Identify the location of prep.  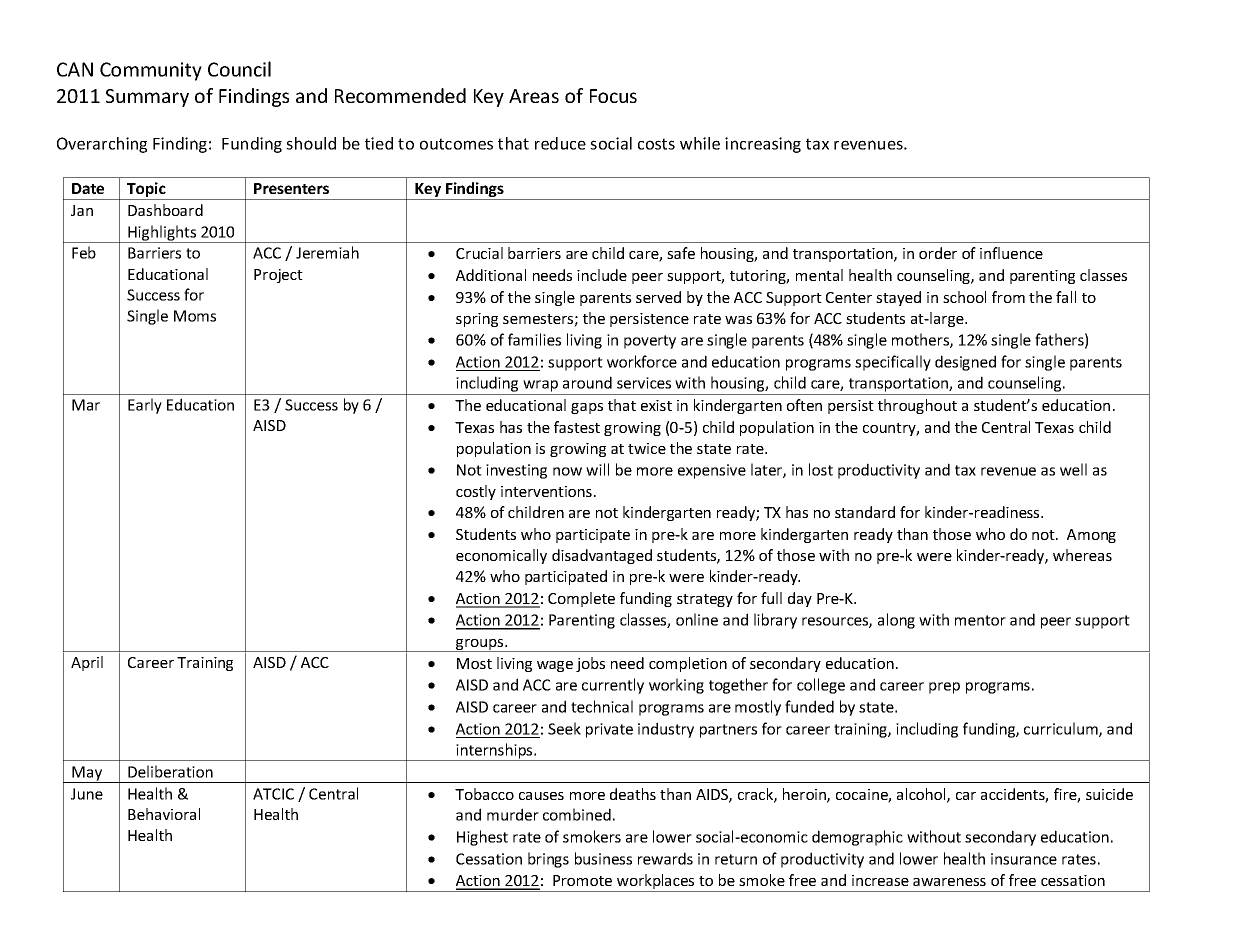
(944, 688).
